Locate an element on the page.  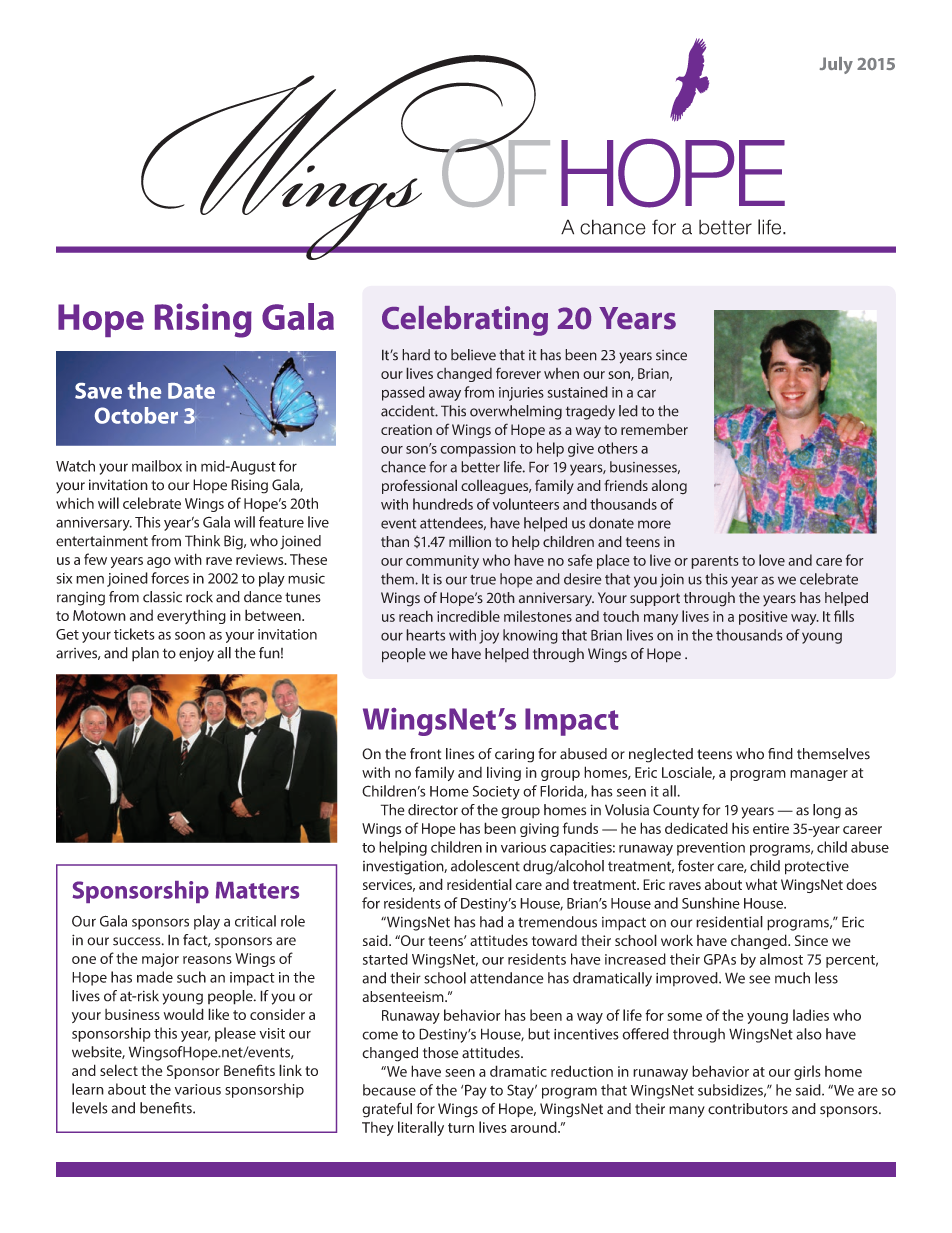
contributors is located at coordinates (748, 1109).
